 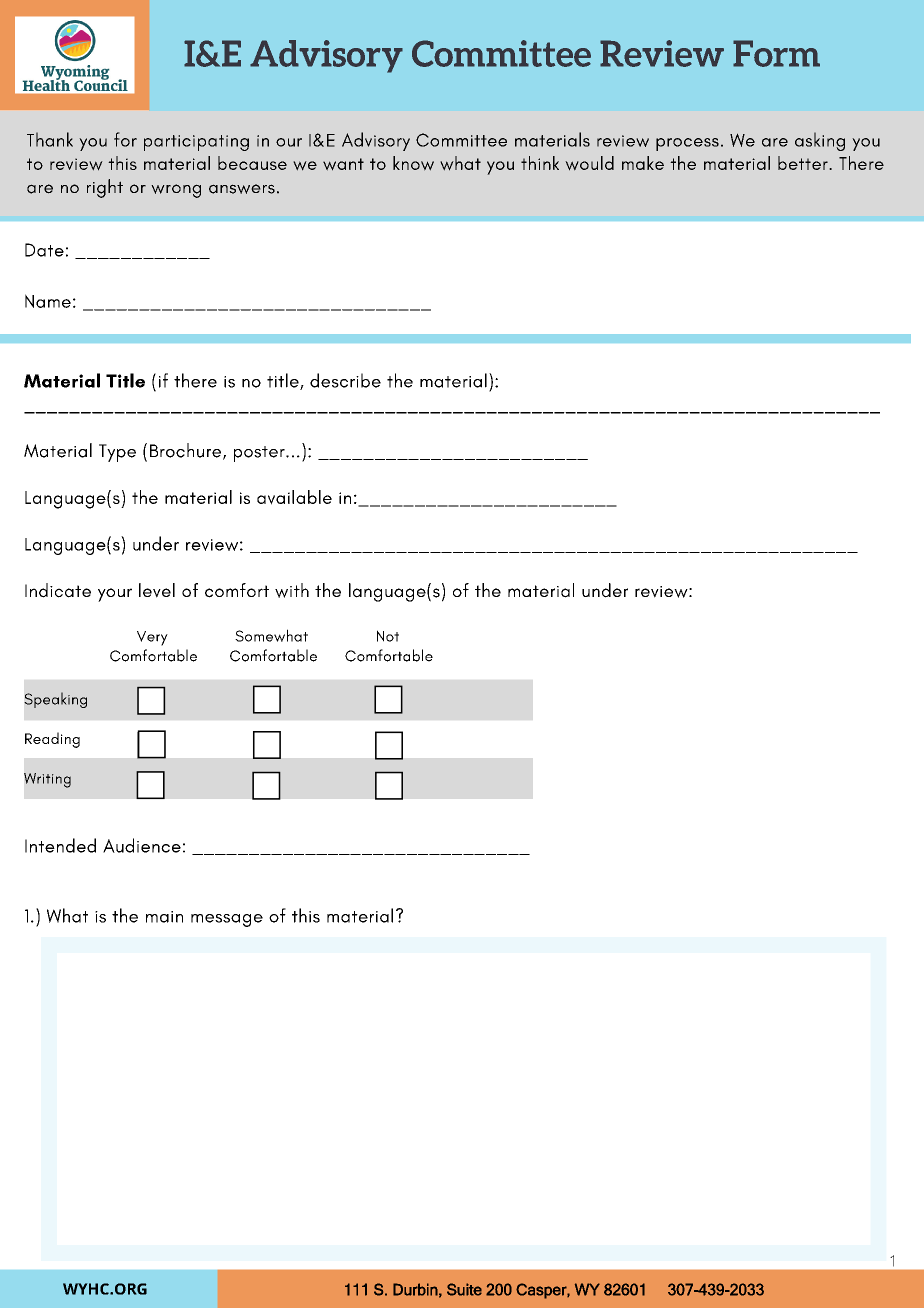 What do you see at coordinates (413, 163) in the image?
I see `know` at bounding box center [413, 163].
